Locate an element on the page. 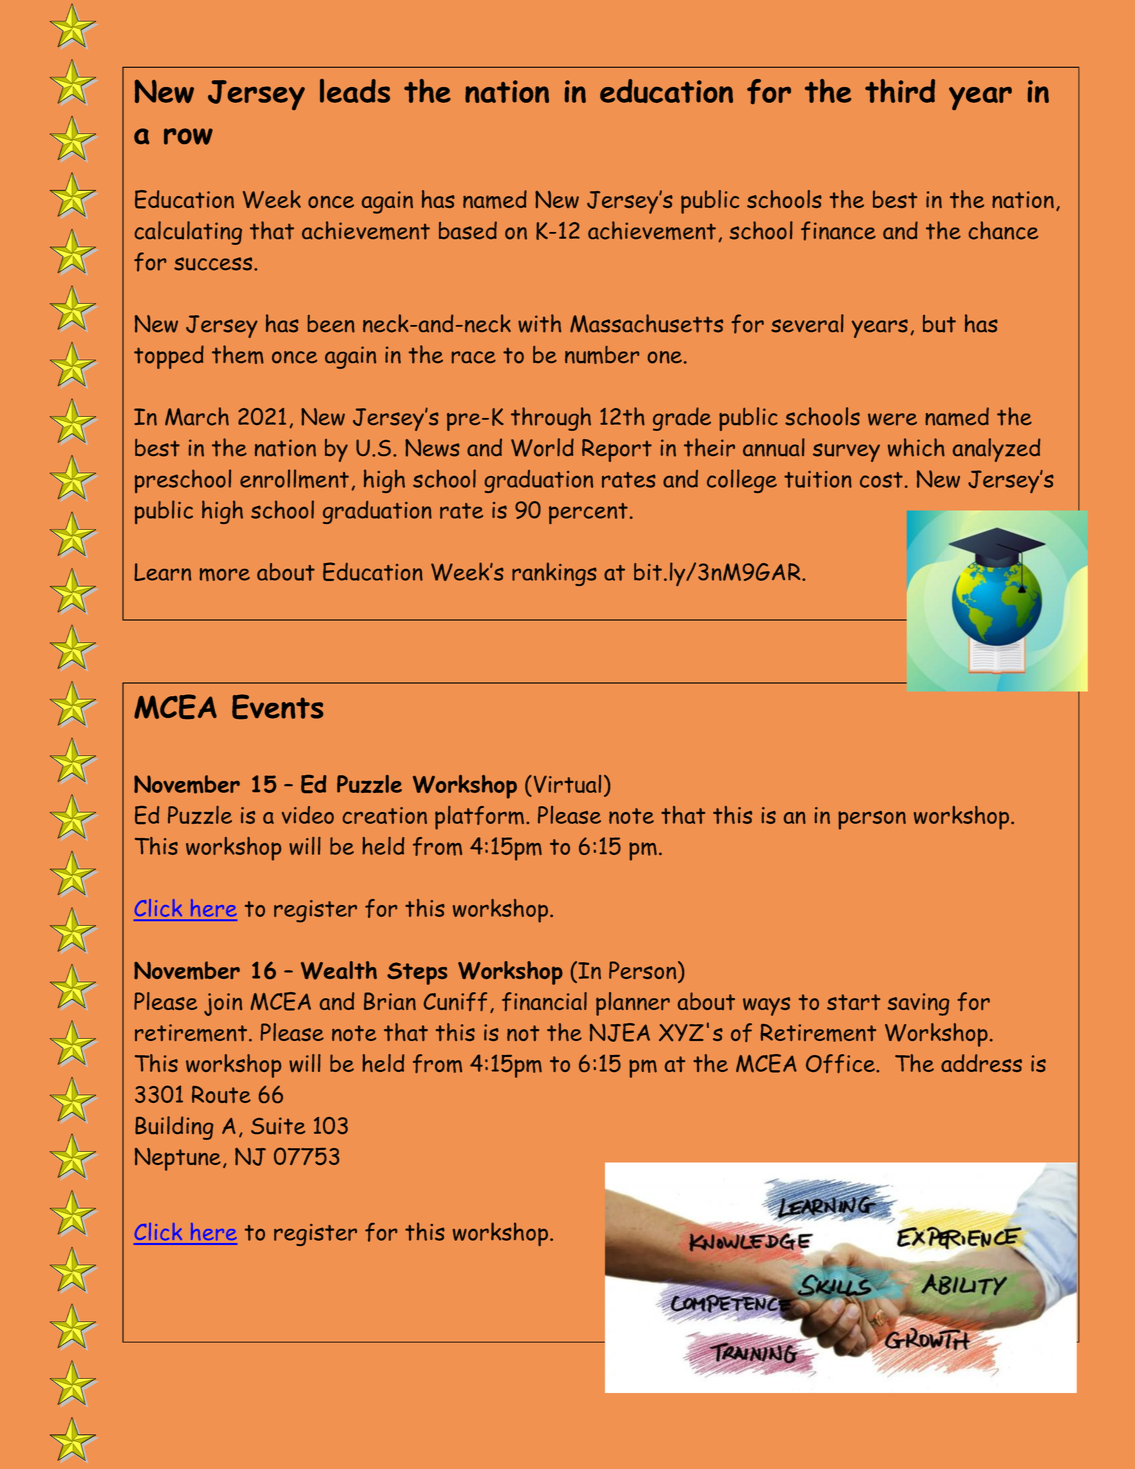 This image has width=1135, height=1469. Suite is located at coordinates (278, 1126).
